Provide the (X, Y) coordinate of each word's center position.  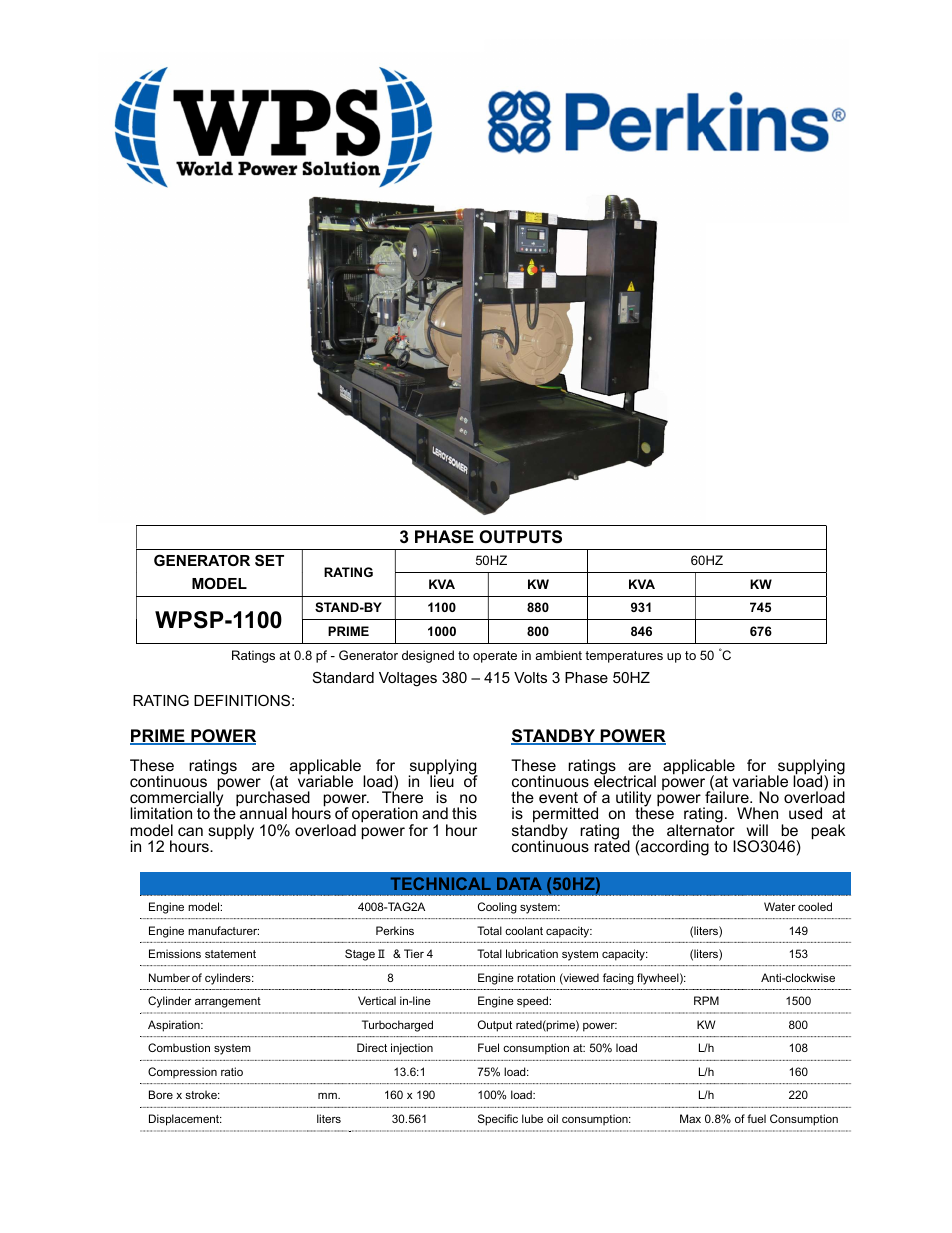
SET (269, 560)
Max (690, 1118)
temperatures (624, 657)
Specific (498, 1120)
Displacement (185, 1120)
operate (495, 657)
